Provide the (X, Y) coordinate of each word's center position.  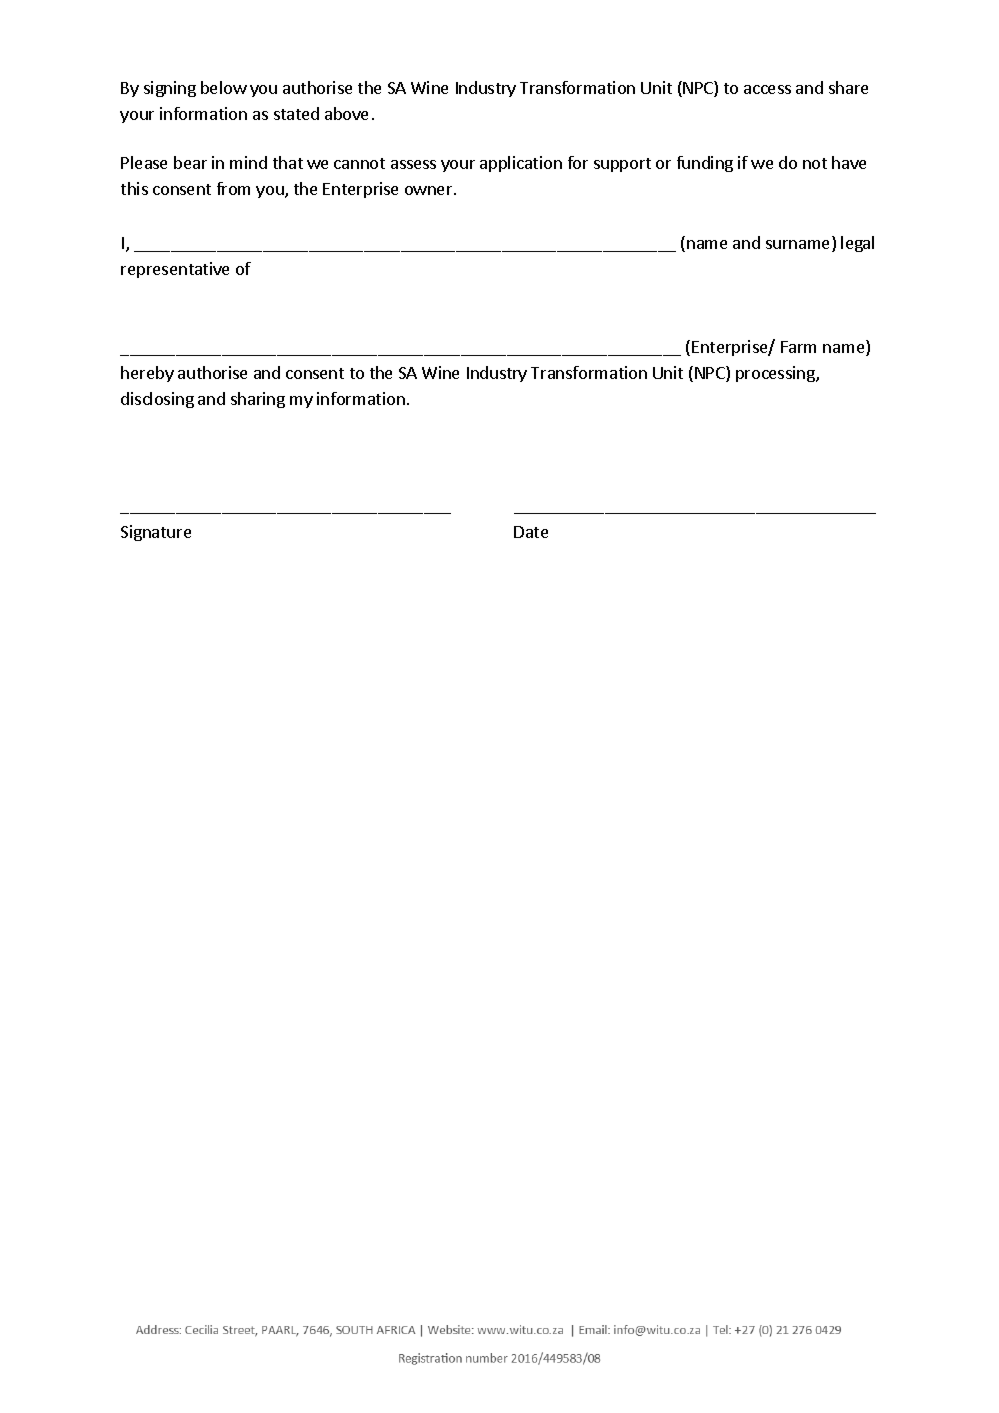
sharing (258, 400)
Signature (156, 533)
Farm (798, 347)
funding (705, 164)
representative (175, 270)
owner (430, 190)
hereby (147, 374)
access (767, 89)
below (224, 87)
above (346, 113)
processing (776, 374)
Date (531, 532)
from (233, 188)
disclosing (157, 400)
